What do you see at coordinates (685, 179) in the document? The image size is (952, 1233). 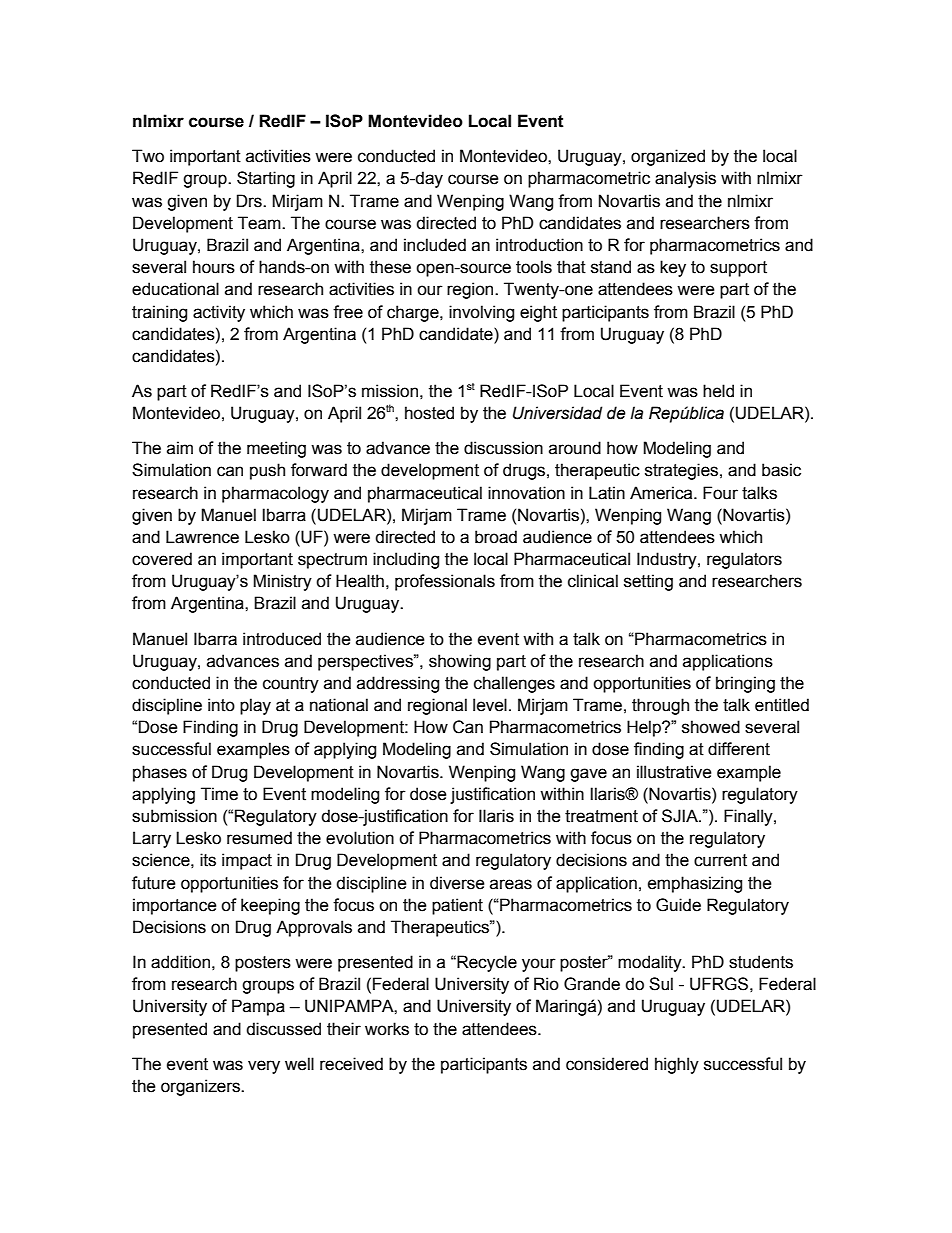 I see `analysis` at bounding box center [685, 179].
